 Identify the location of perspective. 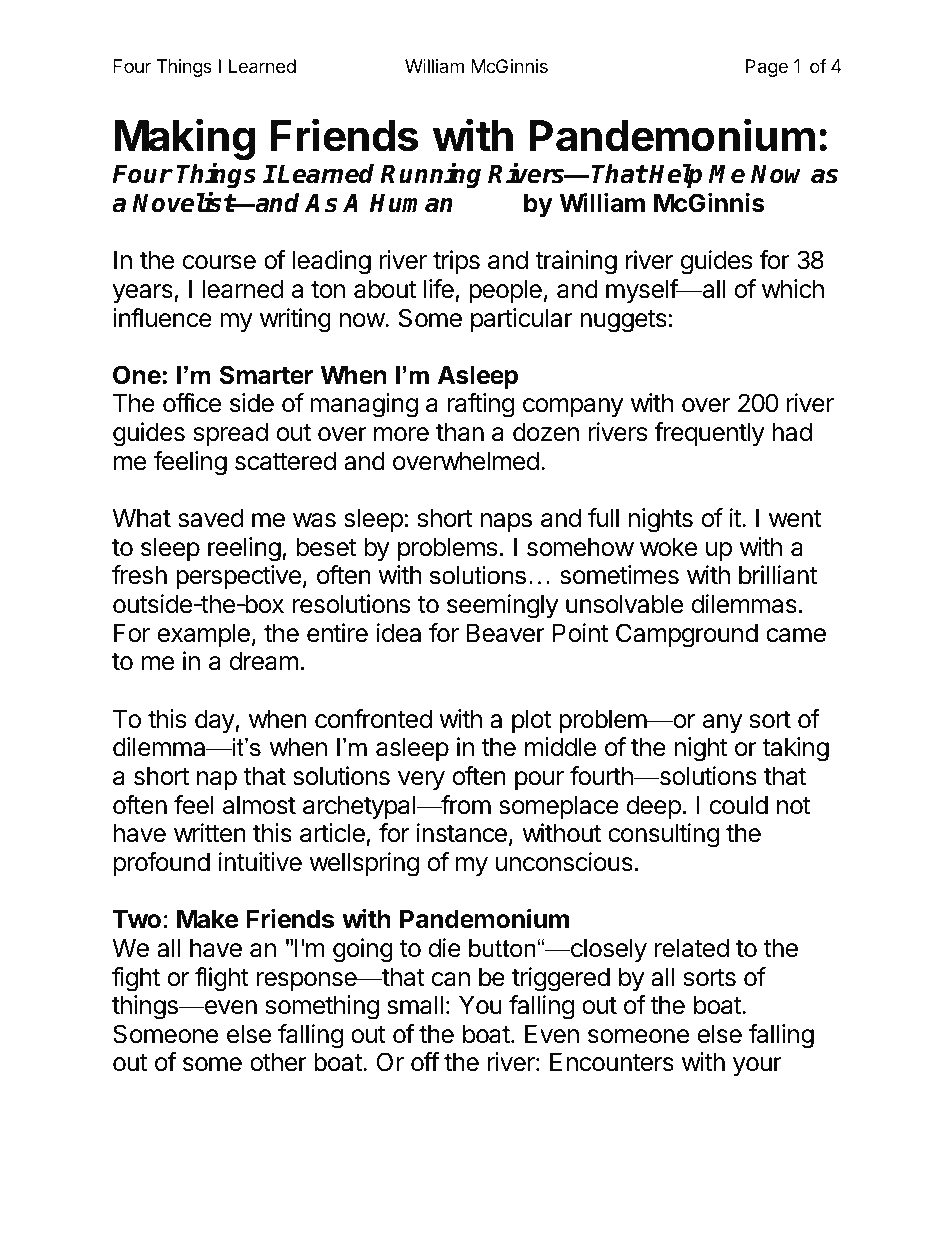
(238, 577).
